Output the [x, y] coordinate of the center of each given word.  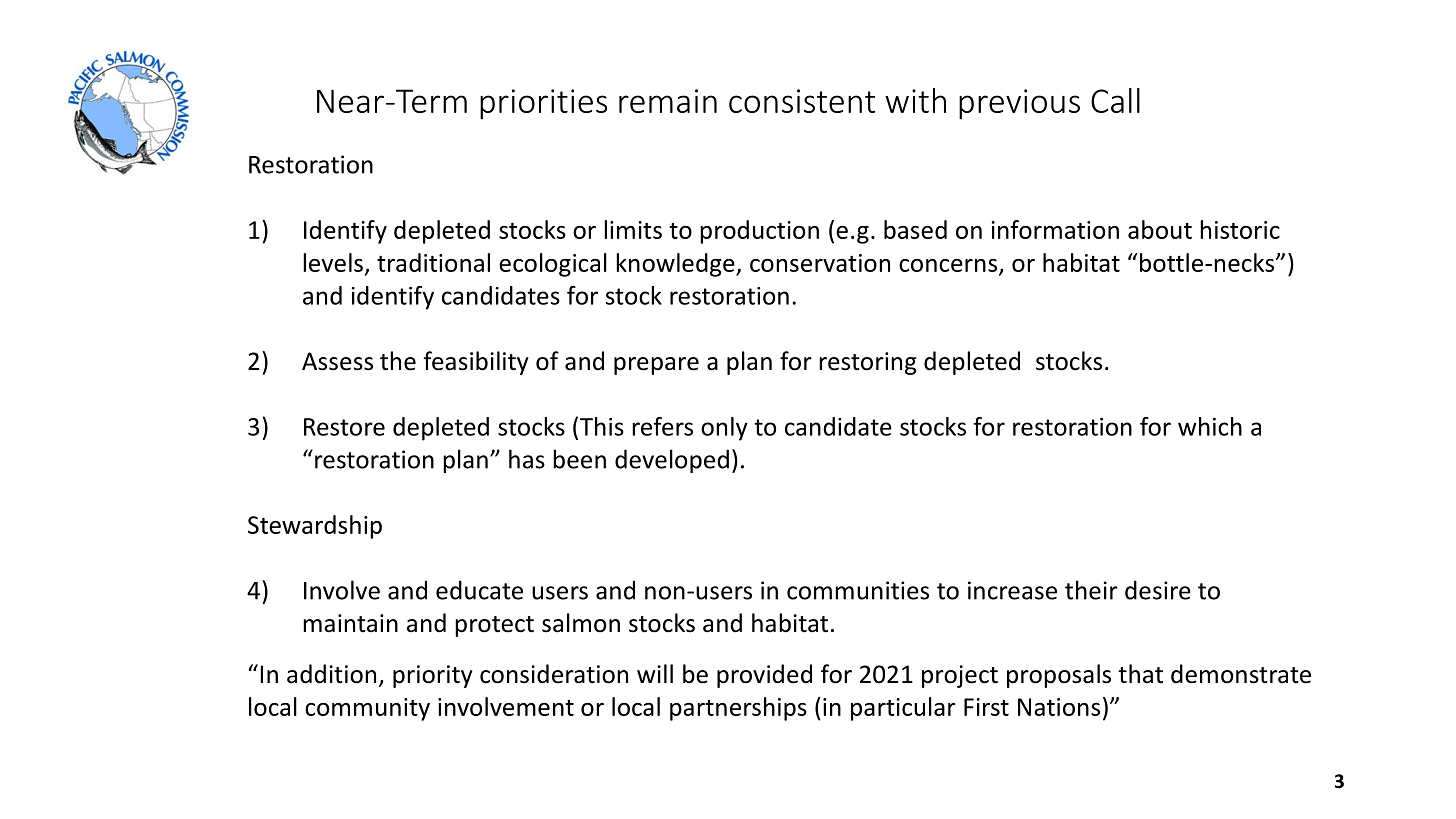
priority [433, 676]
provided [764, 676]
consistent [802, 101]
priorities [543, 104]
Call [1115, 100]
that [1140, 674]
